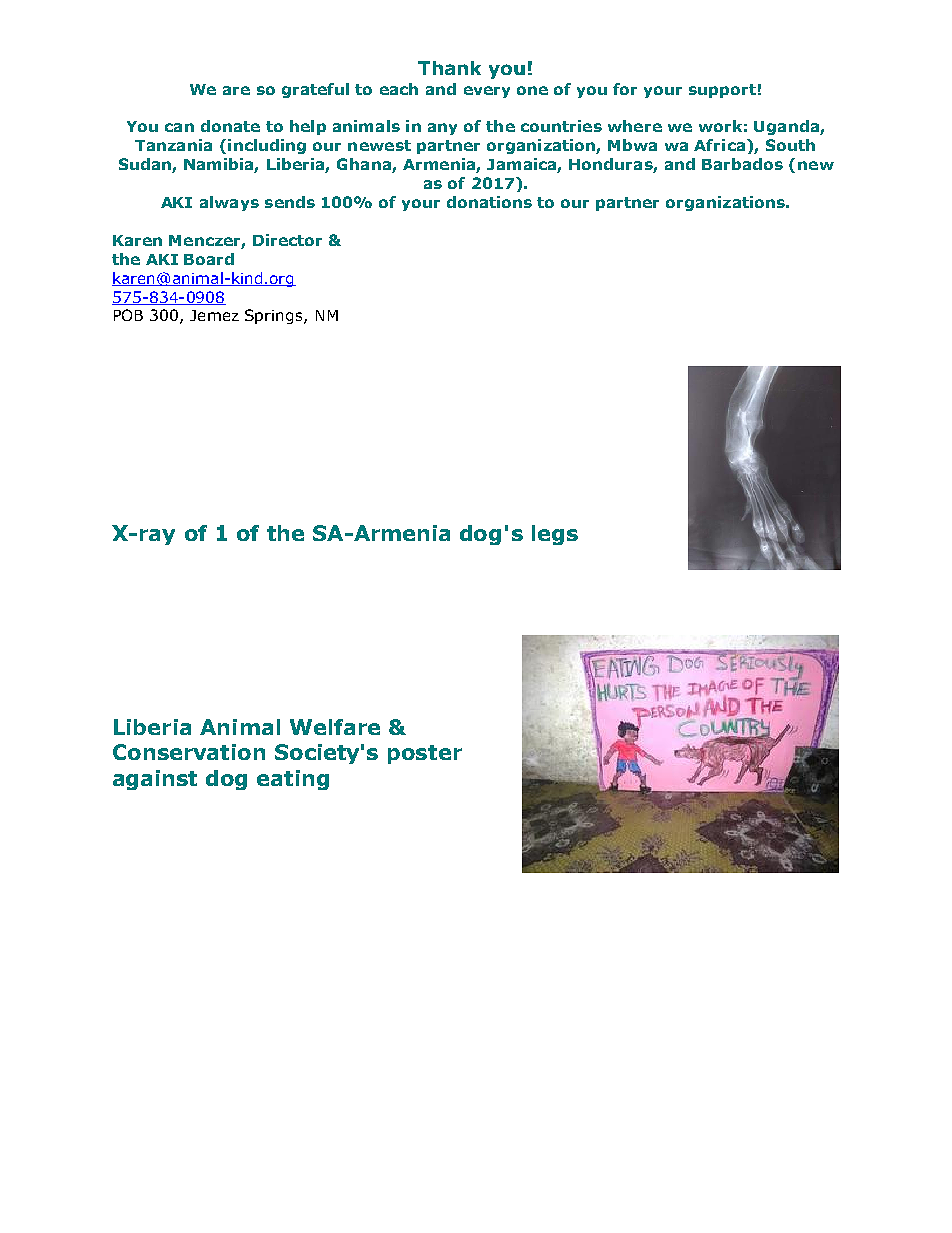 The height and width of the image is (1233, 952). I want to click on Conservation, so click(189, 752).
